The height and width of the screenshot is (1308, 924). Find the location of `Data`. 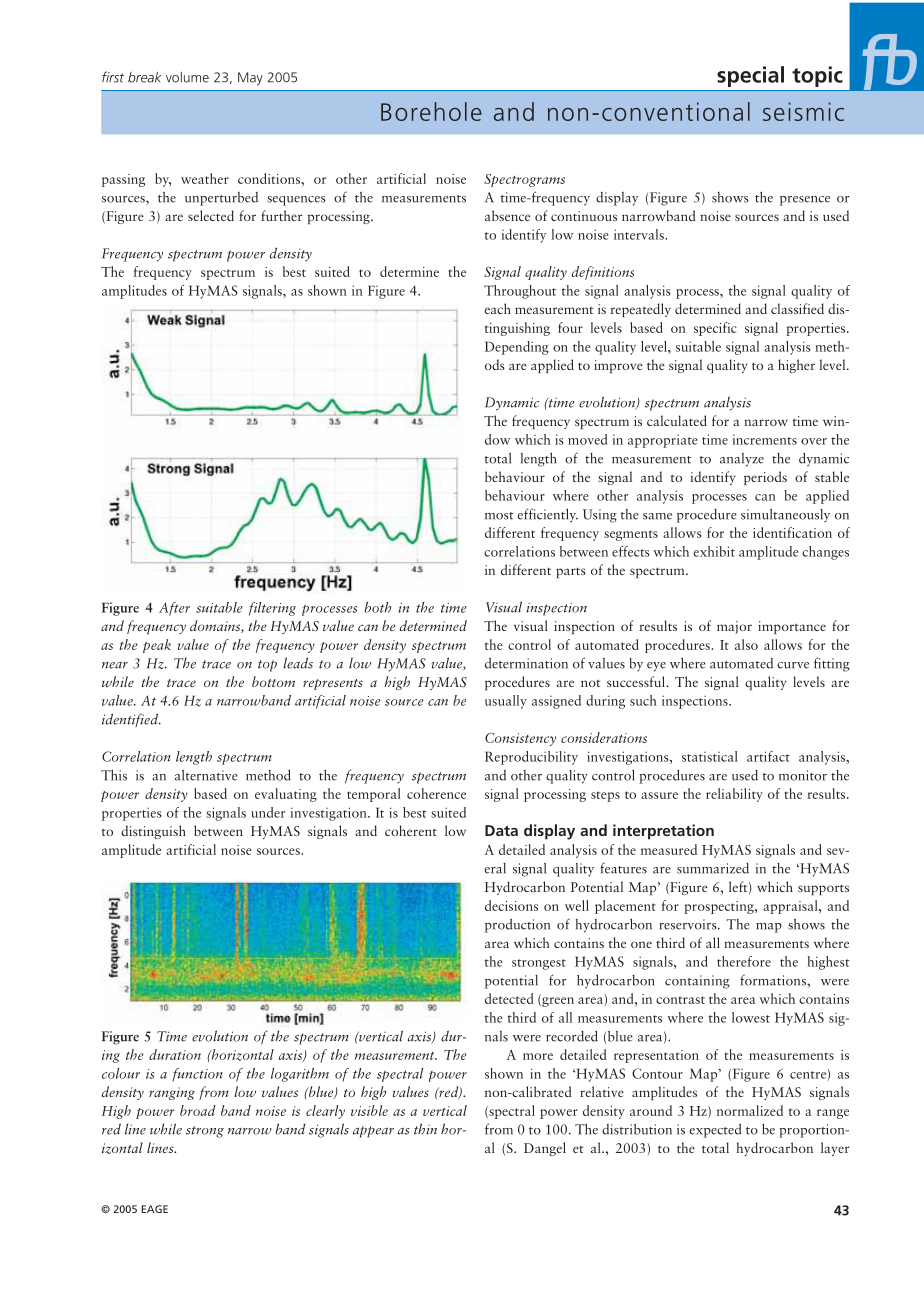

Data is located at coordinates (501, 830).
